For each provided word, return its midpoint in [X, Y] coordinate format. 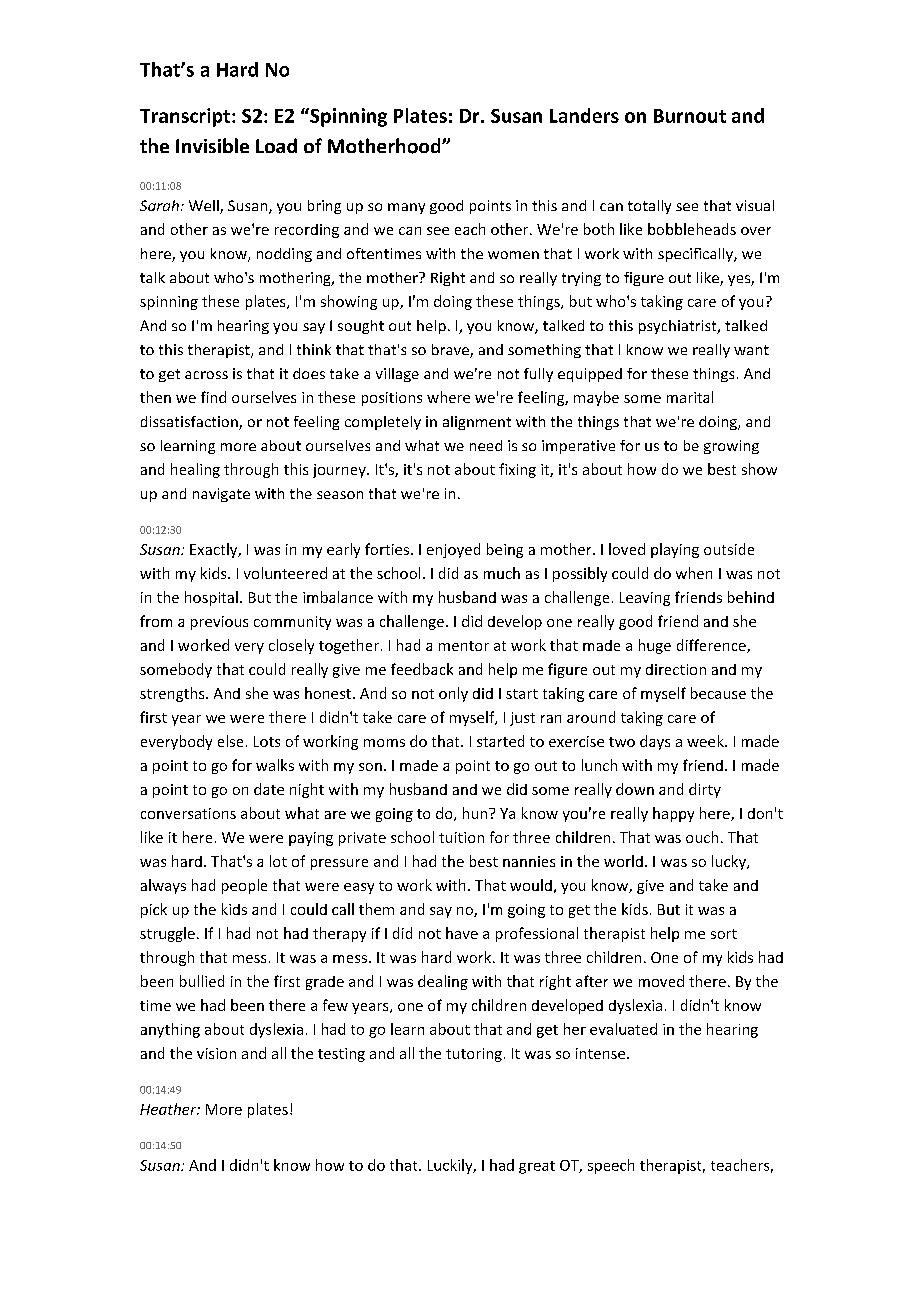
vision [216, 1053]
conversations [188, 813]
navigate [221, 495]
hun [476, 813]
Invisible [212, 145]
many [406, 208]
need [486, 445]
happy [673, 814]
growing [731, 447]
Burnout [690, 116]
